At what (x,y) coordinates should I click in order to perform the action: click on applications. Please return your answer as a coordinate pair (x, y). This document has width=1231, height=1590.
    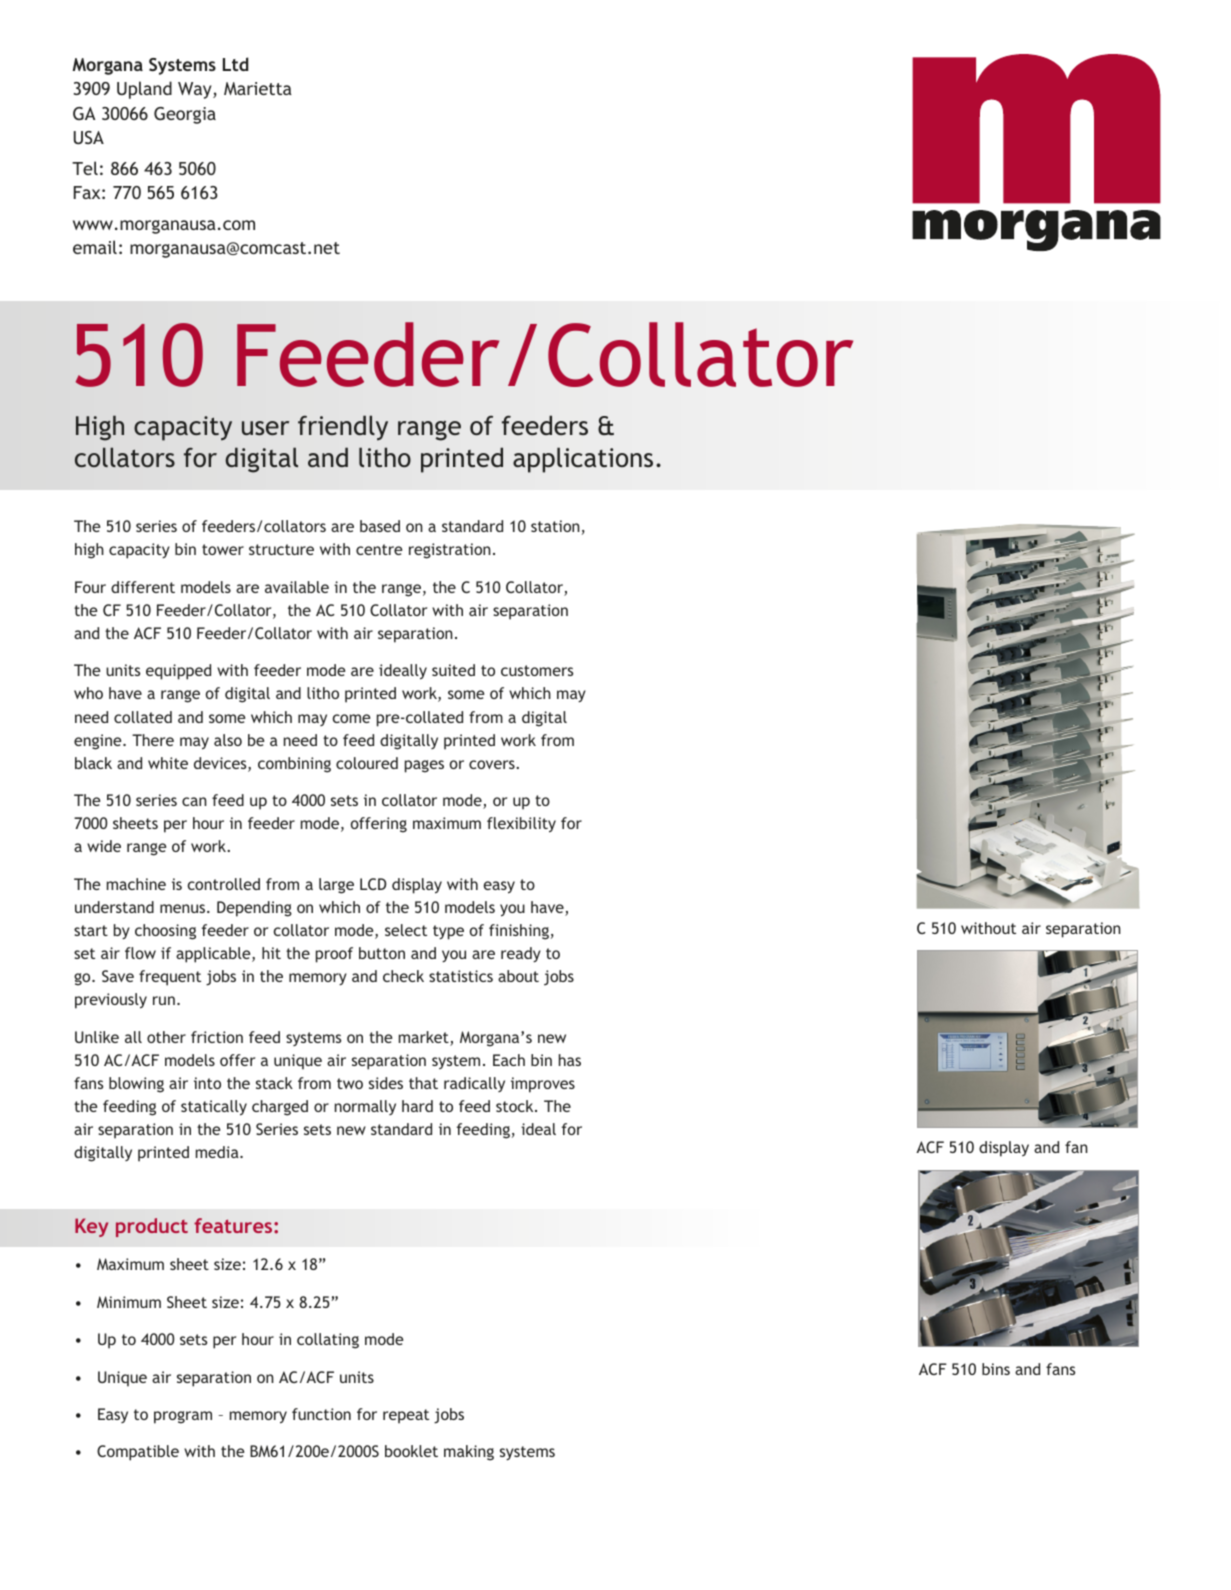
    Looking at the image, I should click on (583, 460).
